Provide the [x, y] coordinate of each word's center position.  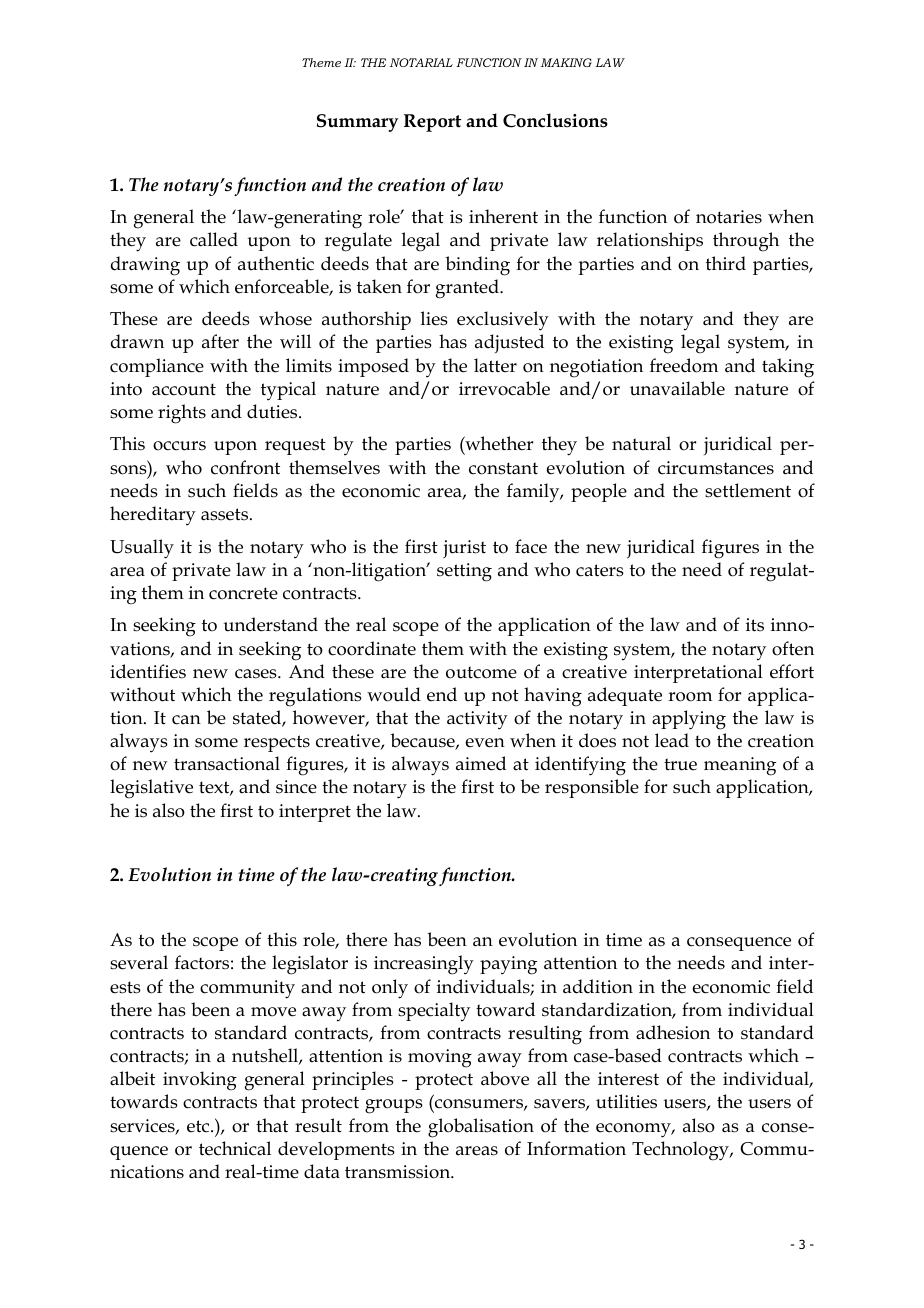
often [793, 648]
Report [432, 123]
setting [464, 572]
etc [199, 1126]
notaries [729, 217]
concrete [243, 593]
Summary [357, 123]
